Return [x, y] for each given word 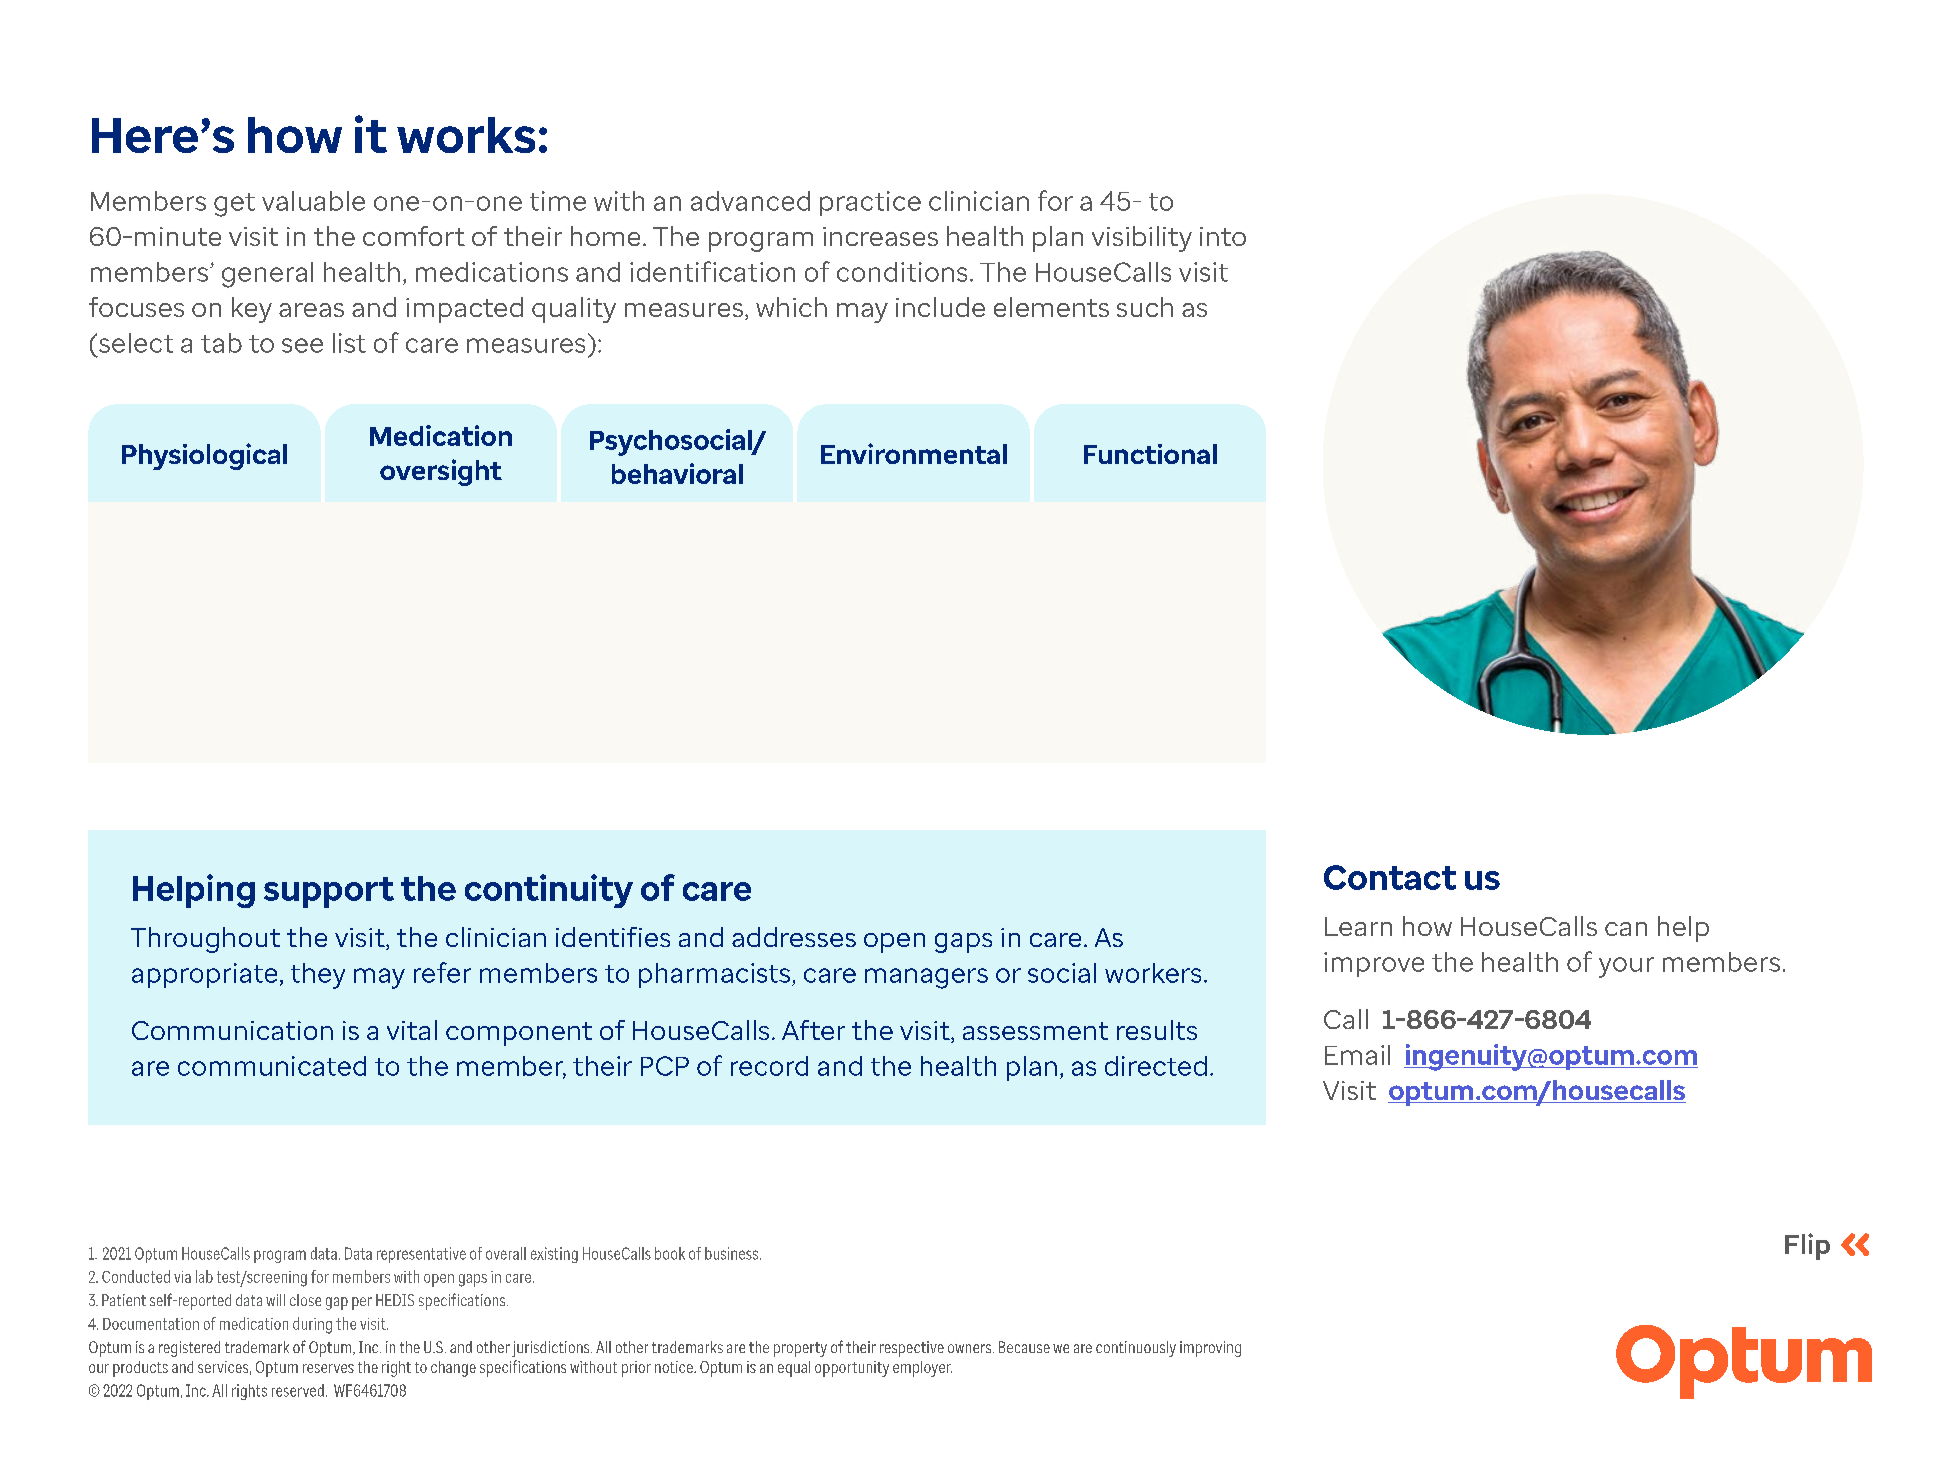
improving [1210, 1349]
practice [870, 203]
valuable [313, 201]
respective [912, 1349]
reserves [328, 1368]
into [1223, 236]
